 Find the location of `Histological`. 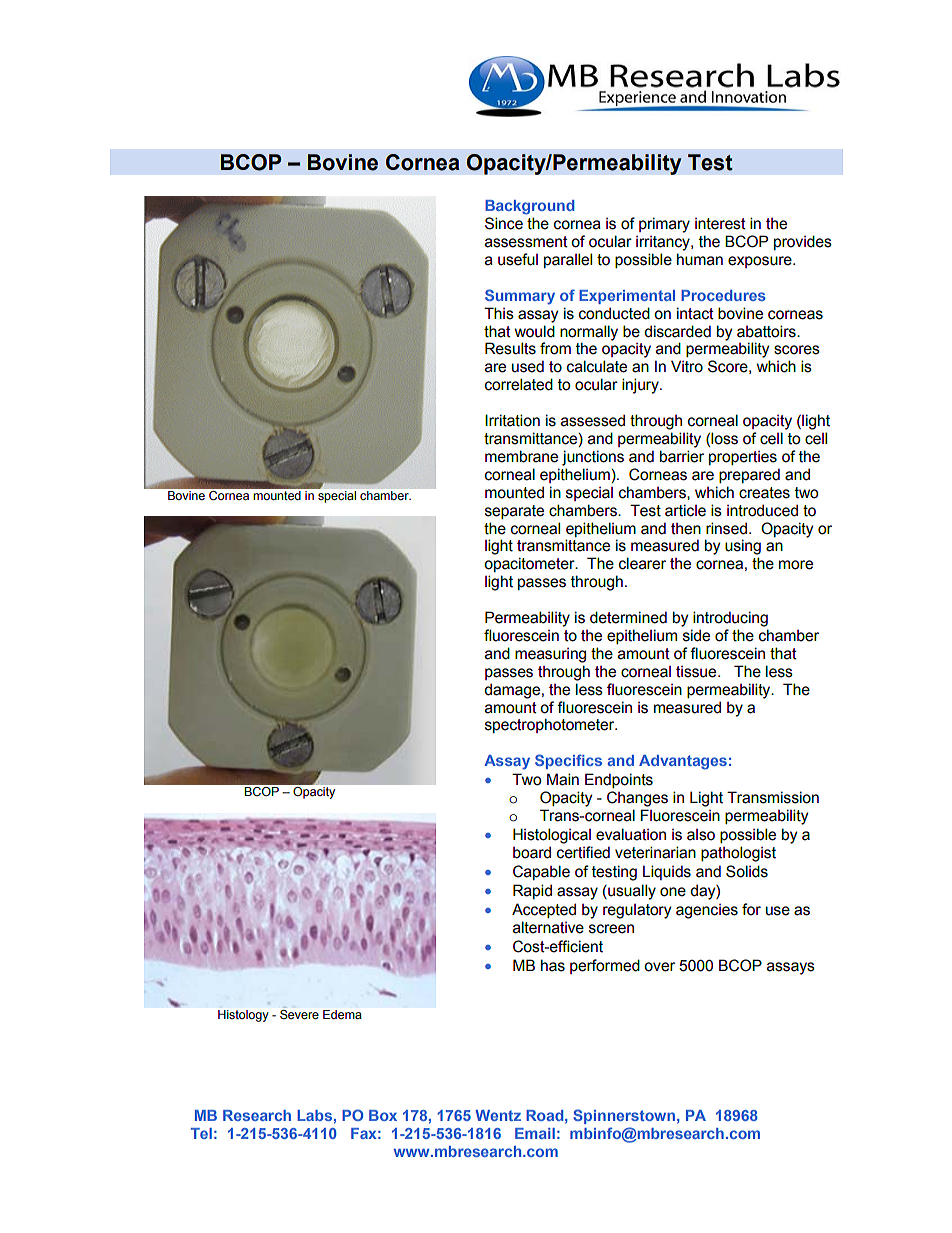

Histological is located at coordinates (552, 836).
